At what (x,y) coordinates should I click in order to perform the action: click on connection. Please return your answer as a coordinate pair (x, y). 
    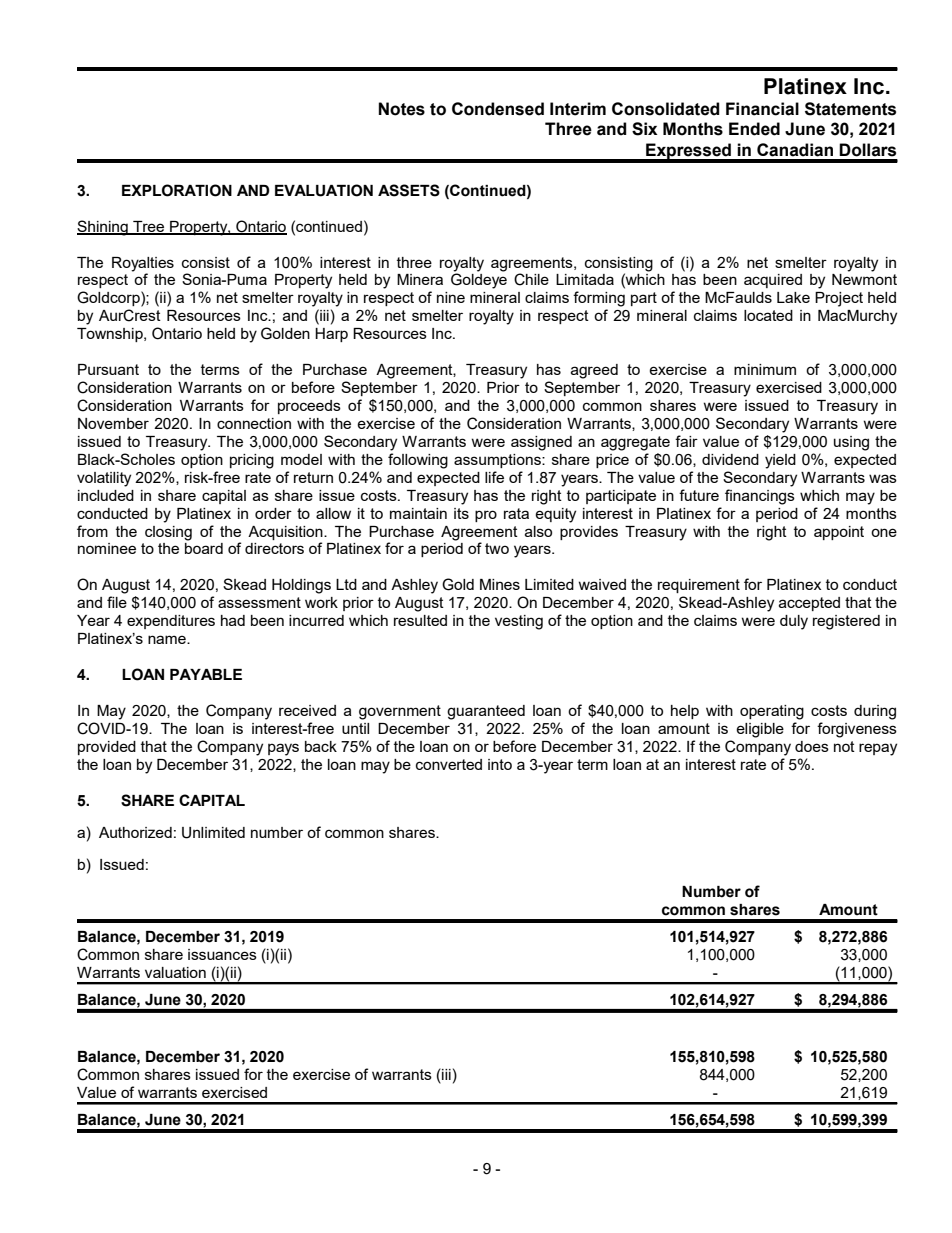
    Looking at the image, I should click on (254, 423).
